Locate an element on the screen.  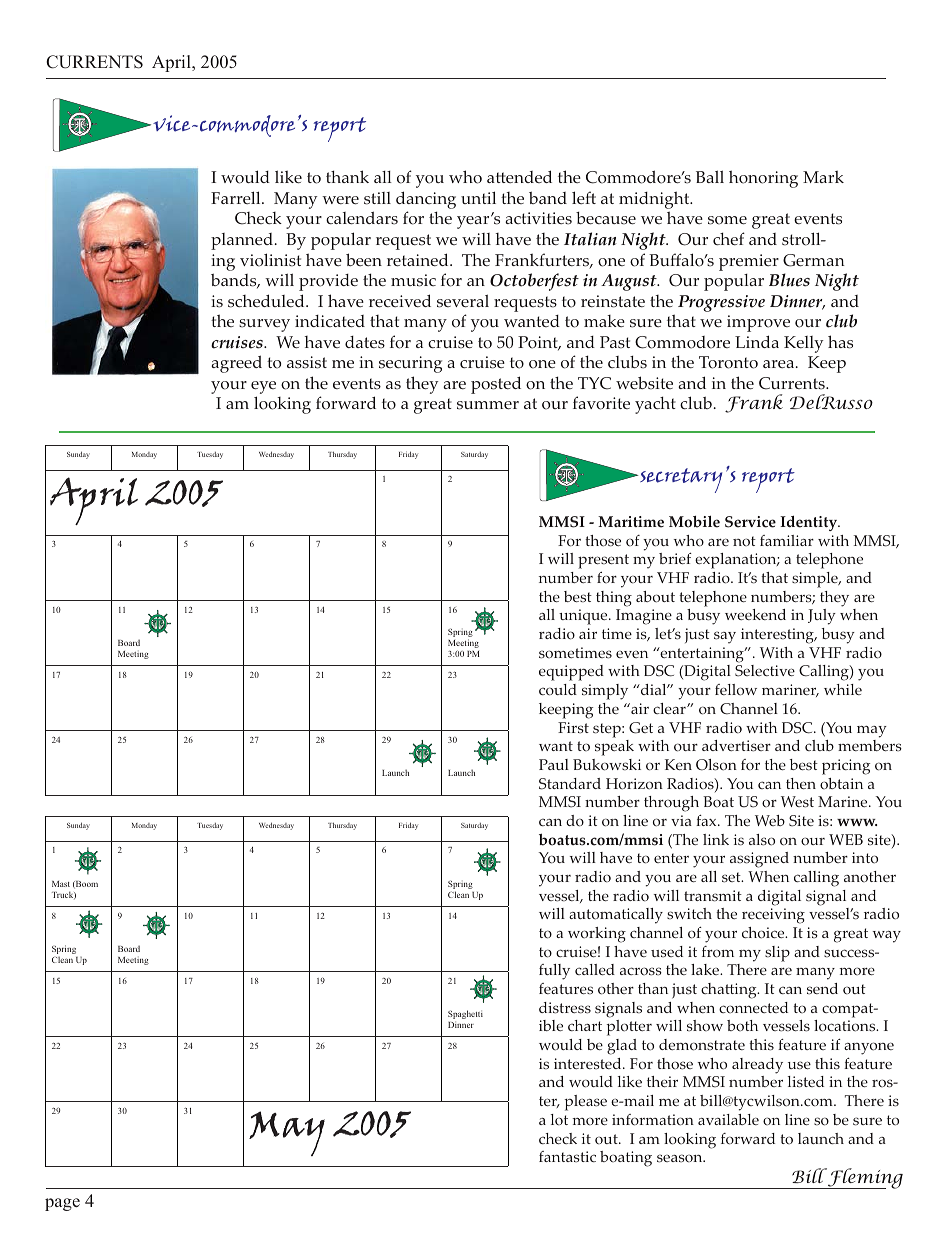
Paul is located at coordinates (554, 764).
